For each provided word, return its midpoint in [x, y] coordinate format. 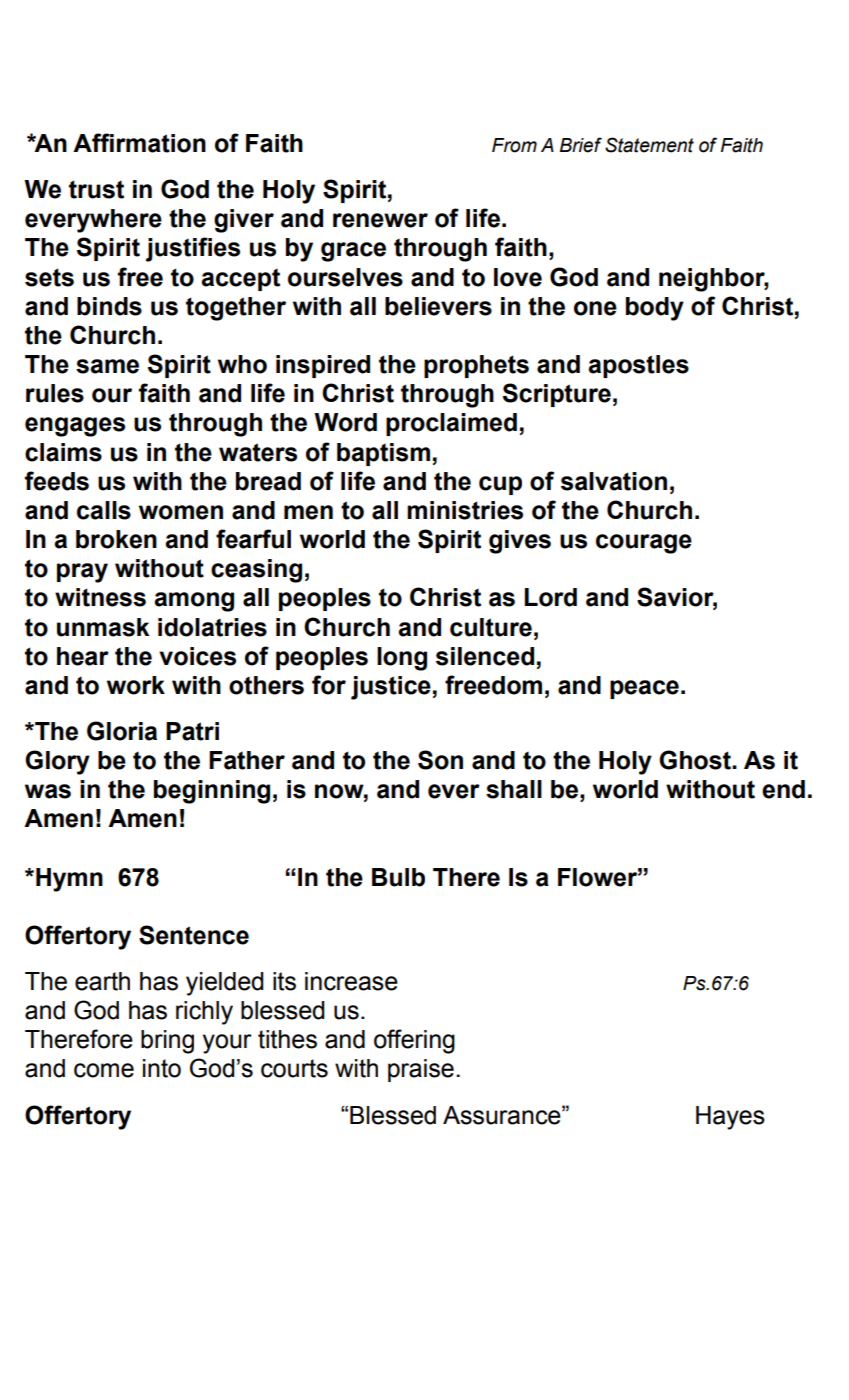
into [162, 1068]
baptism [383, 454]
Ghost [696, 760]
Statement [649, 145]
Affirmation [139, 143]
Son [440, 760]
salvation [614, 481]
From [514, 145]
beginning [212, 792]
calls [104, 510]
